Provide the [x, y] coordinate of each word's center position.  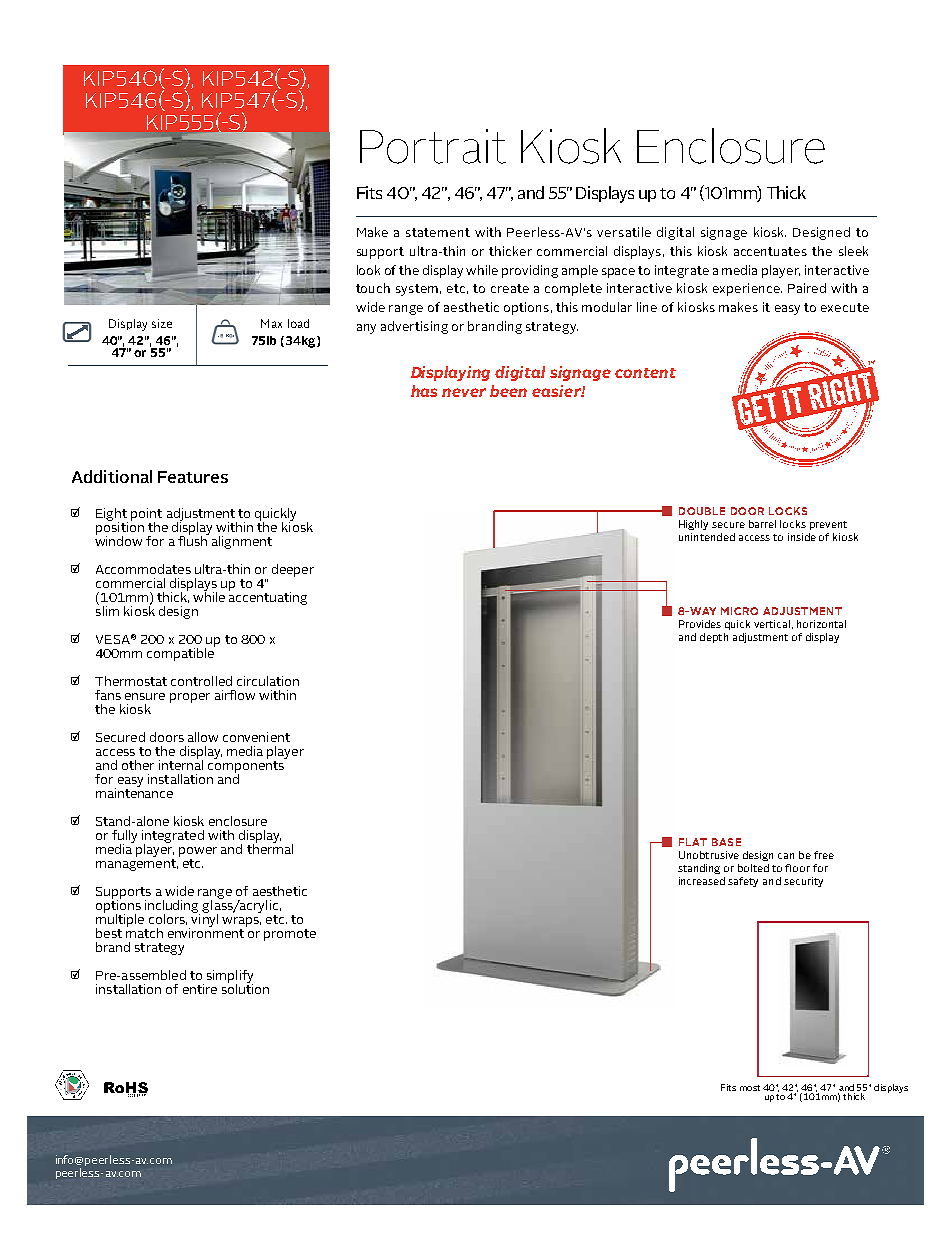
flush [193, 539]
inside [802, 537]
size [162, 323]
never [464, 392]
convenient [256, 737]
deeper [293, 570]
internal [181, 764]
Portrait [433, 146]
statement [438, 232]
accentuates [770, 251]
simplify [230, 977]
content [645, 373]
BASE [726, 842]
